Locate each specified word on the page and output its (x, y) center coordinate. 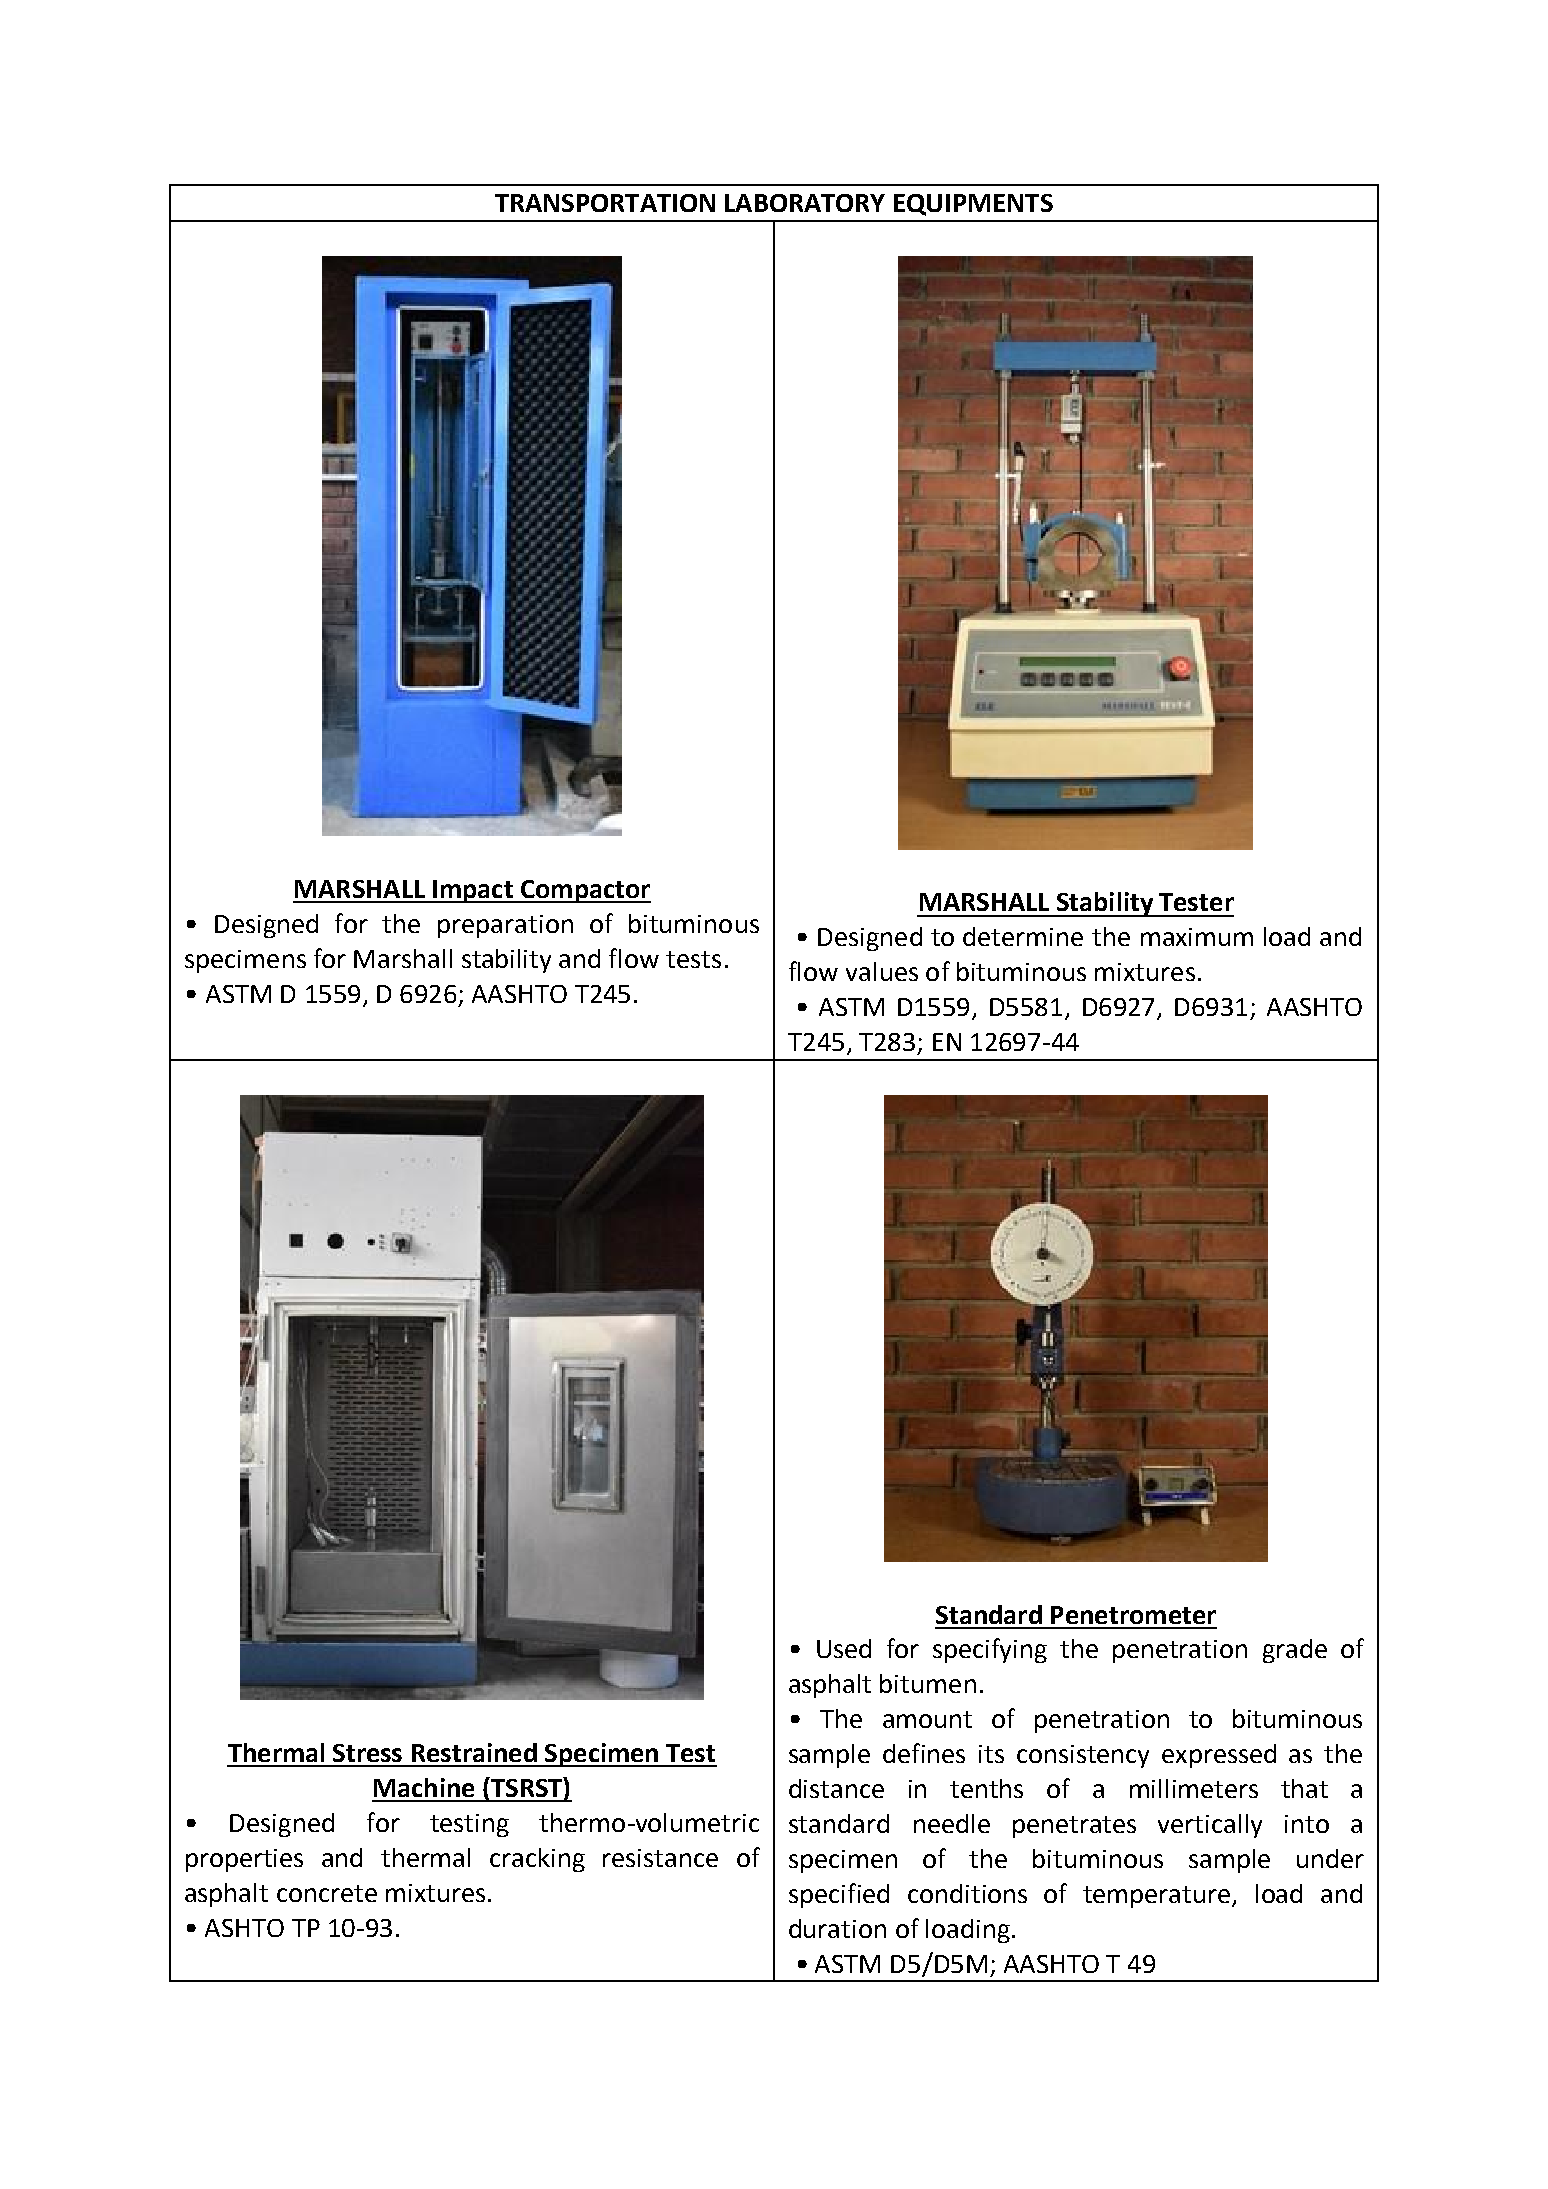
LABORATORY (805, 203)
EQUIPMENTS (973, 205)
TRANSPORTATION (605, 203)
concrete (327, 1893)
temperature (1158, 1897)
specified (839, 1895)
